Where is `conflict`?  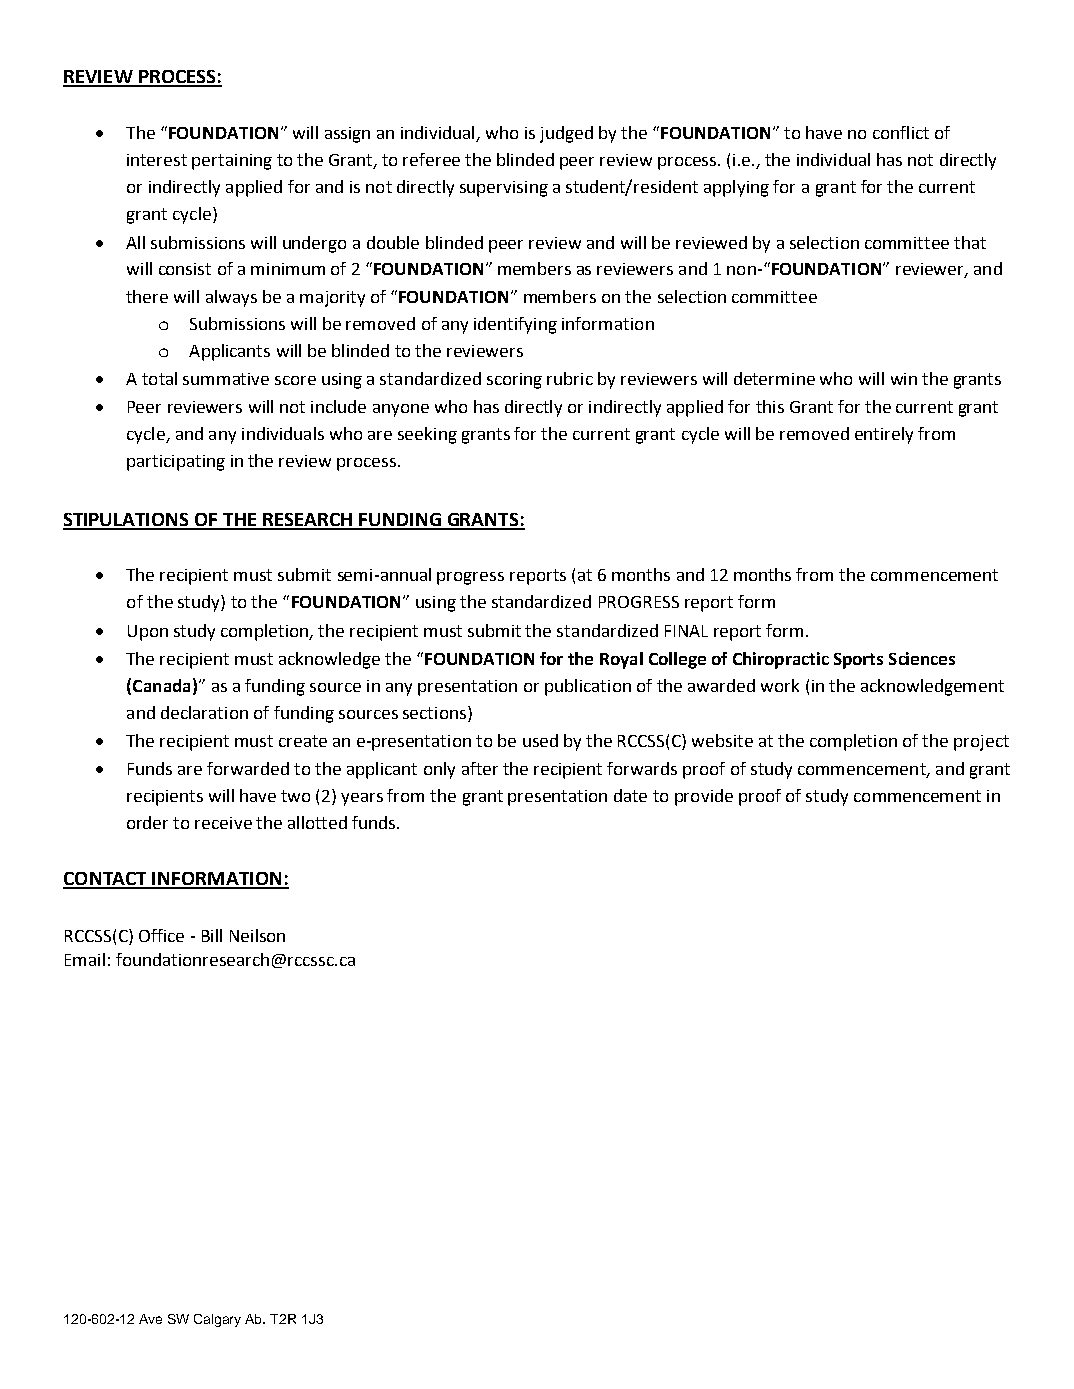
conflict is located at coordinates (901, 132).
